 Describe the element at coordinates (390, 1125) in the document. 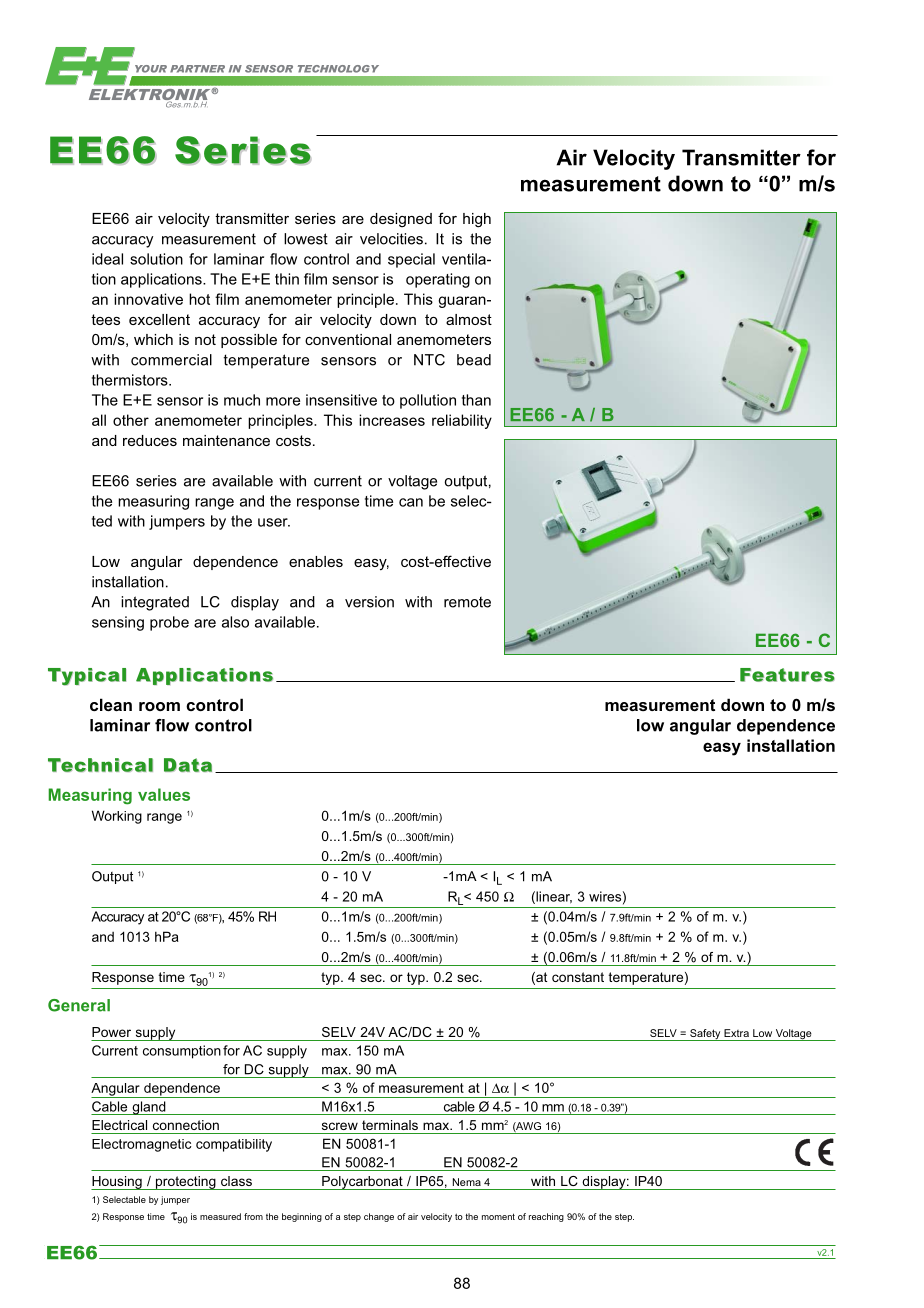

I see `terminals` at that location.
